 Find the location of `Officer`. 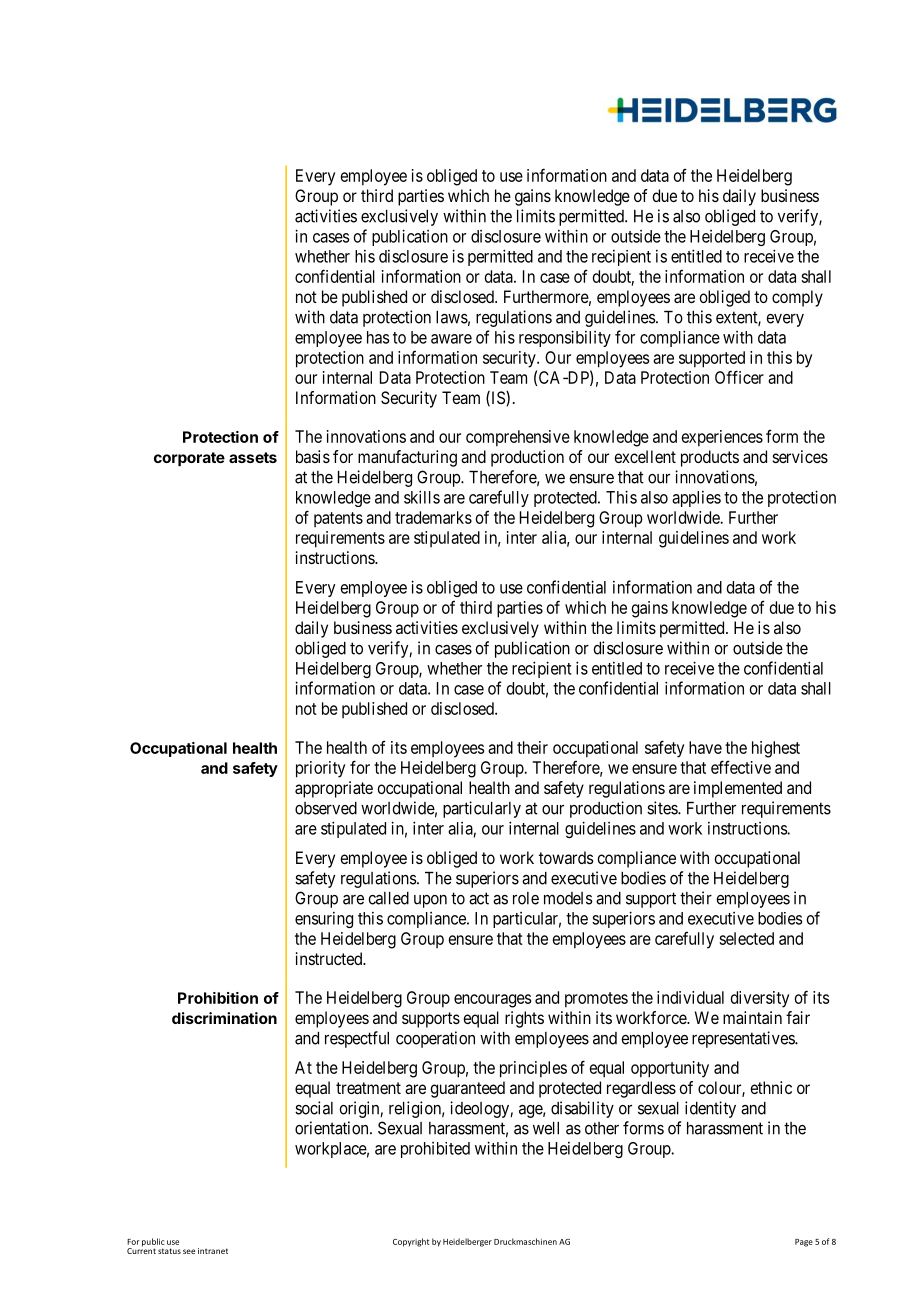

Officer is located at coordinates (739, 377).
